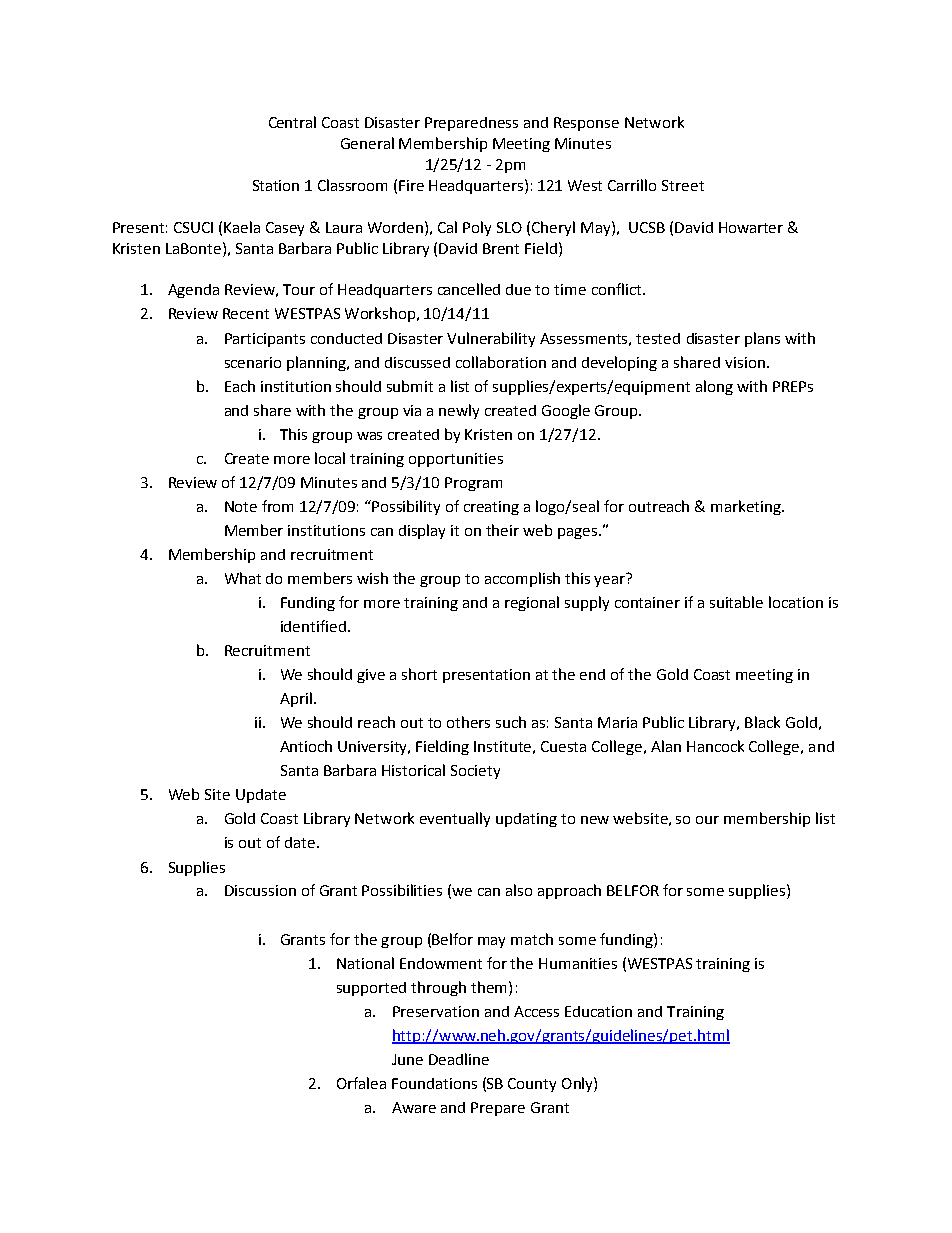 The width and height of the document is (952, 1233). Describe the element at coordinates (501, 362) in the document. I see `collaboration` at that location.
